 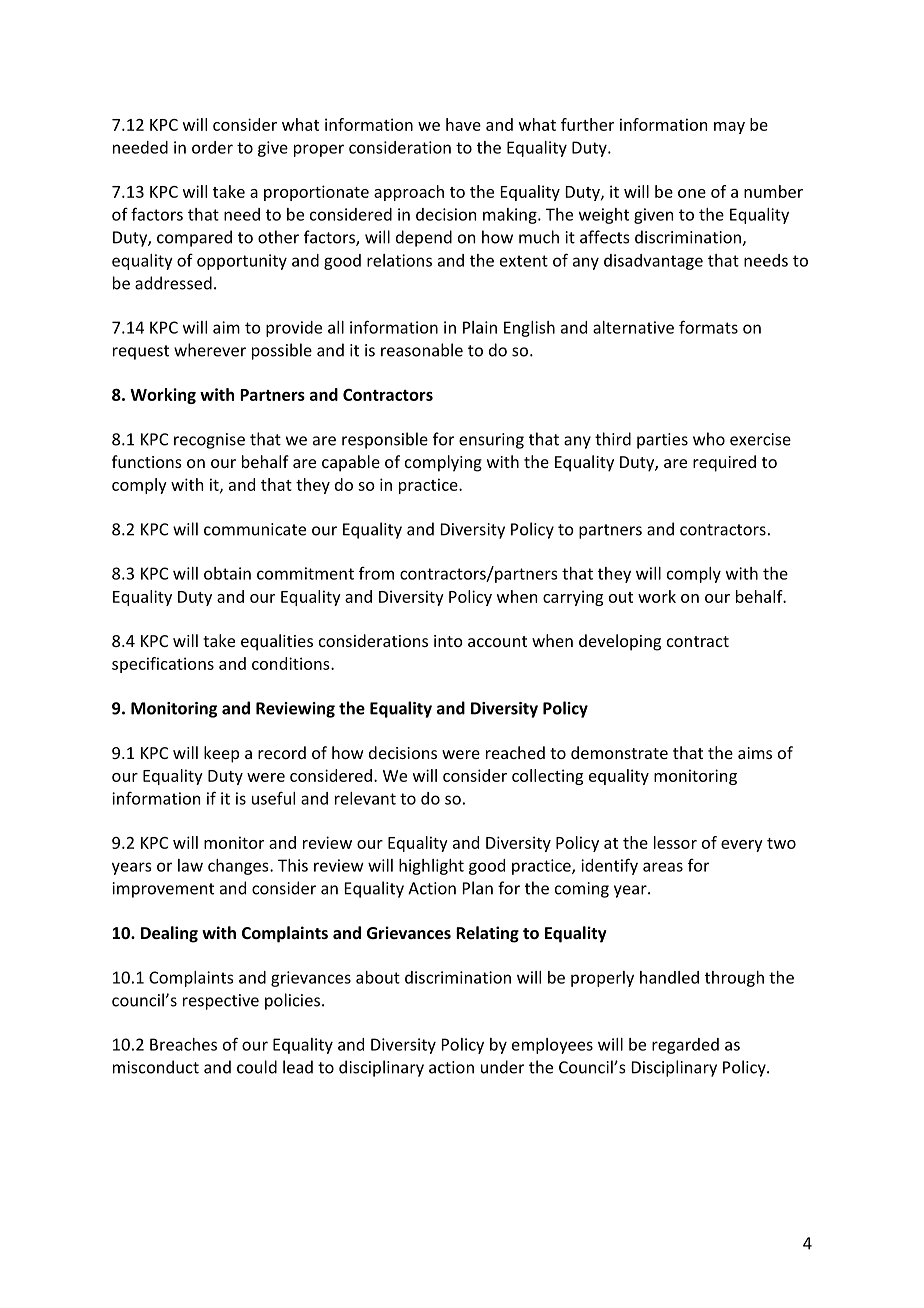 What do you see at coordinates (729, 128) in the screenshot?
I see `may` at bounding box center [729, 128].
